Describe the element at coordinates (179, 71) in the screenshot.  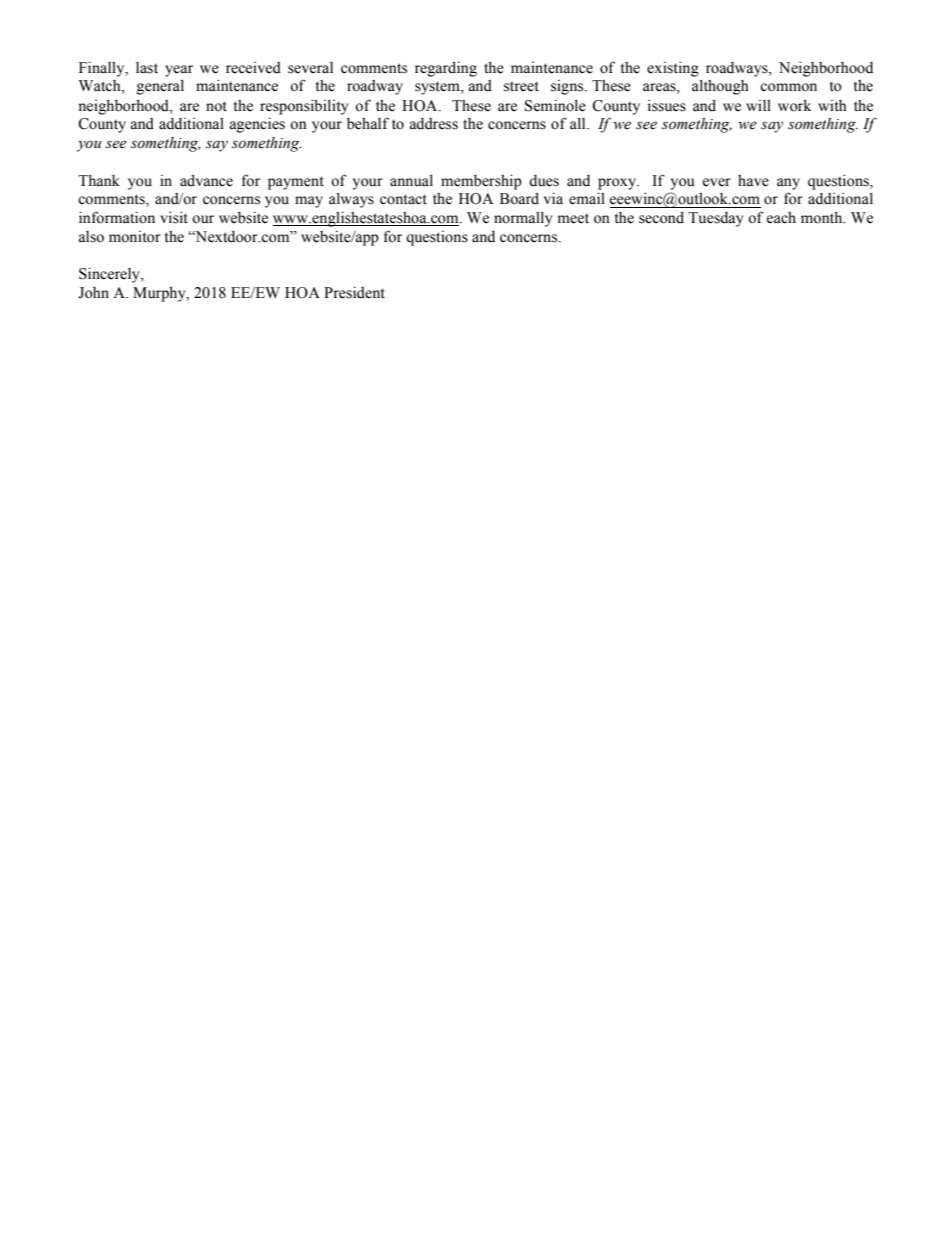
I see `year` at that location.
